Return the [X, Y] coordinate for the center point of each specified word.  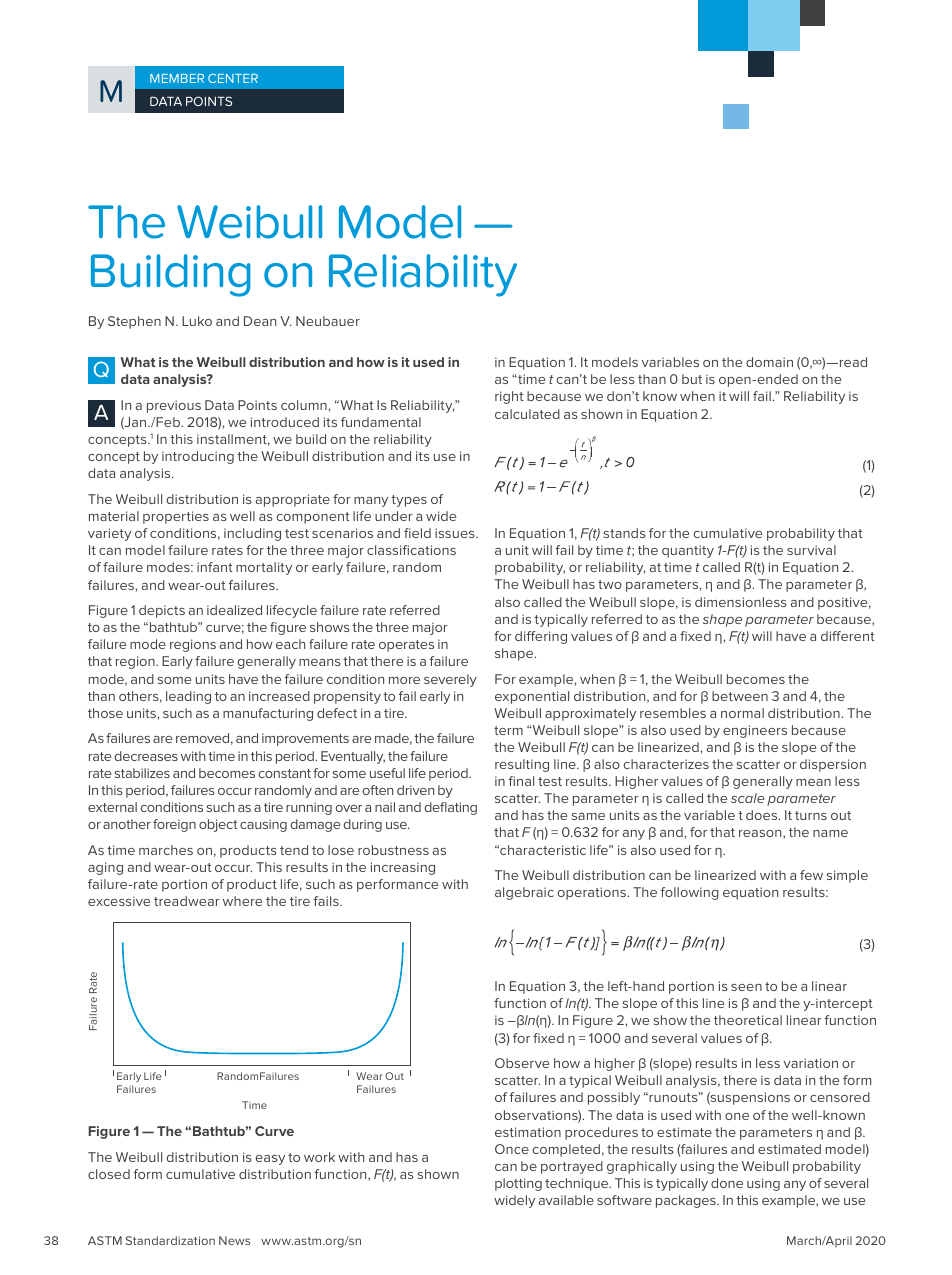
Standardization [170, 1240]
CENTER [233, 78]
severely [450, 680]
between [740, 696]
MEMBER [177, 78]
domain [769, 362]
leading [188, 697]
